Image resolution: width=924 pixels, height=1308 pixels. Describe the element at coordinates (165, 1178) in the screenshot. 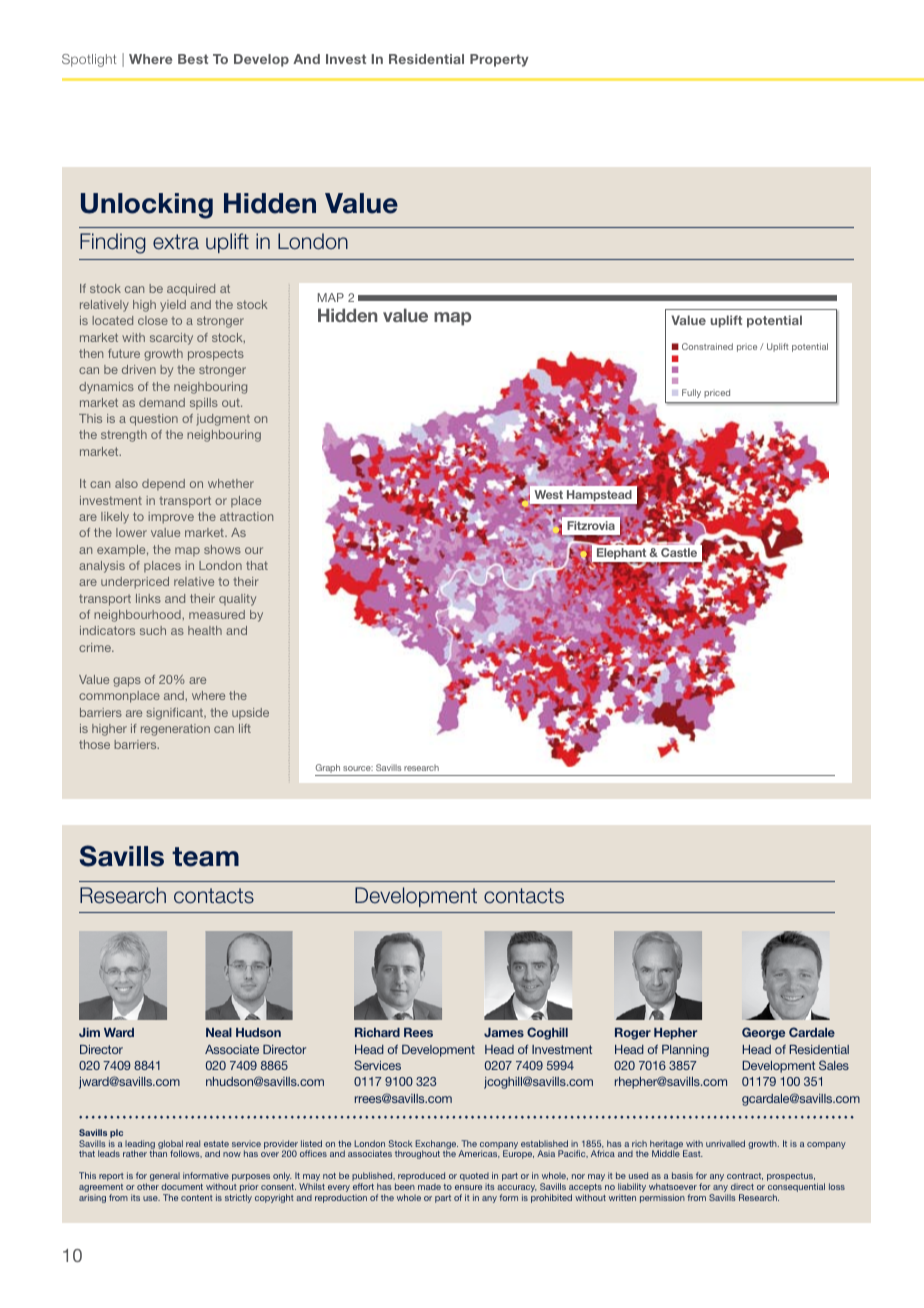

I see `general` at that location.
